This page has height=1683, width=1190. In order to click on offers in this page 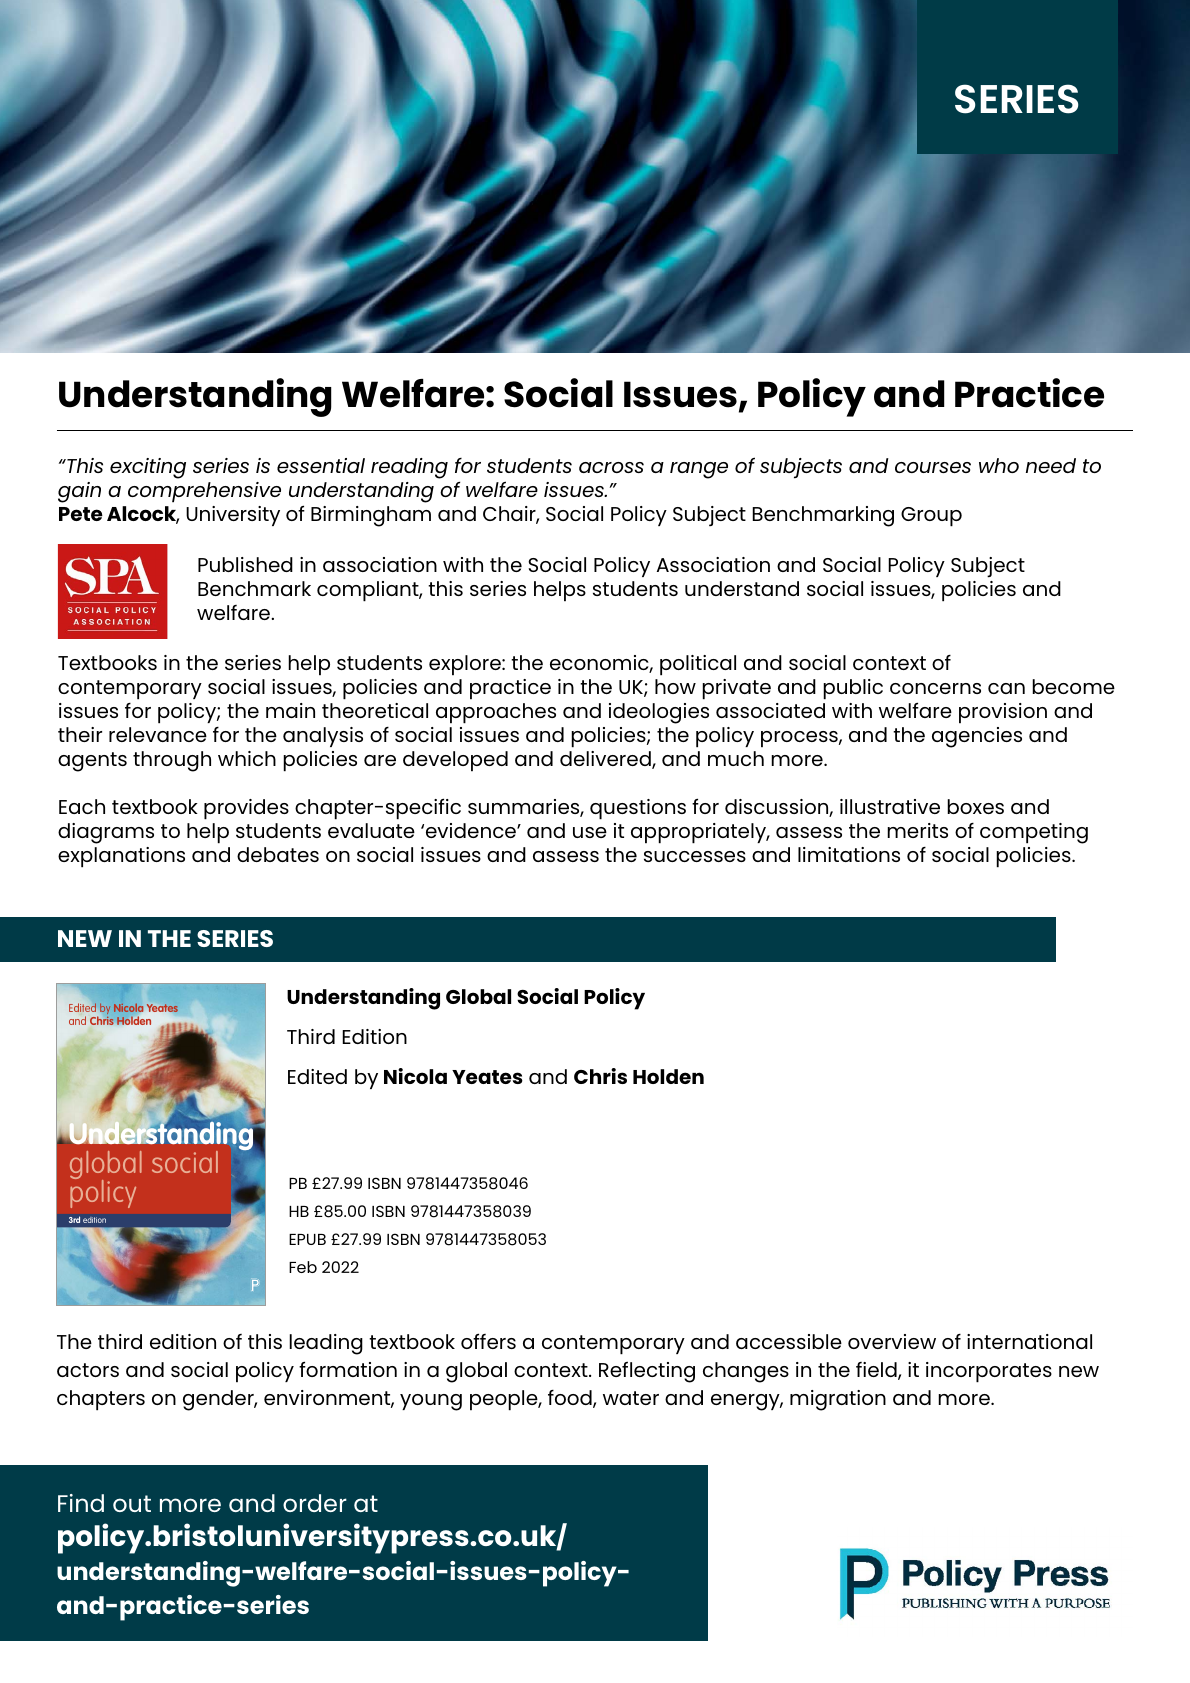, I will do `click(488, 1341)`.
